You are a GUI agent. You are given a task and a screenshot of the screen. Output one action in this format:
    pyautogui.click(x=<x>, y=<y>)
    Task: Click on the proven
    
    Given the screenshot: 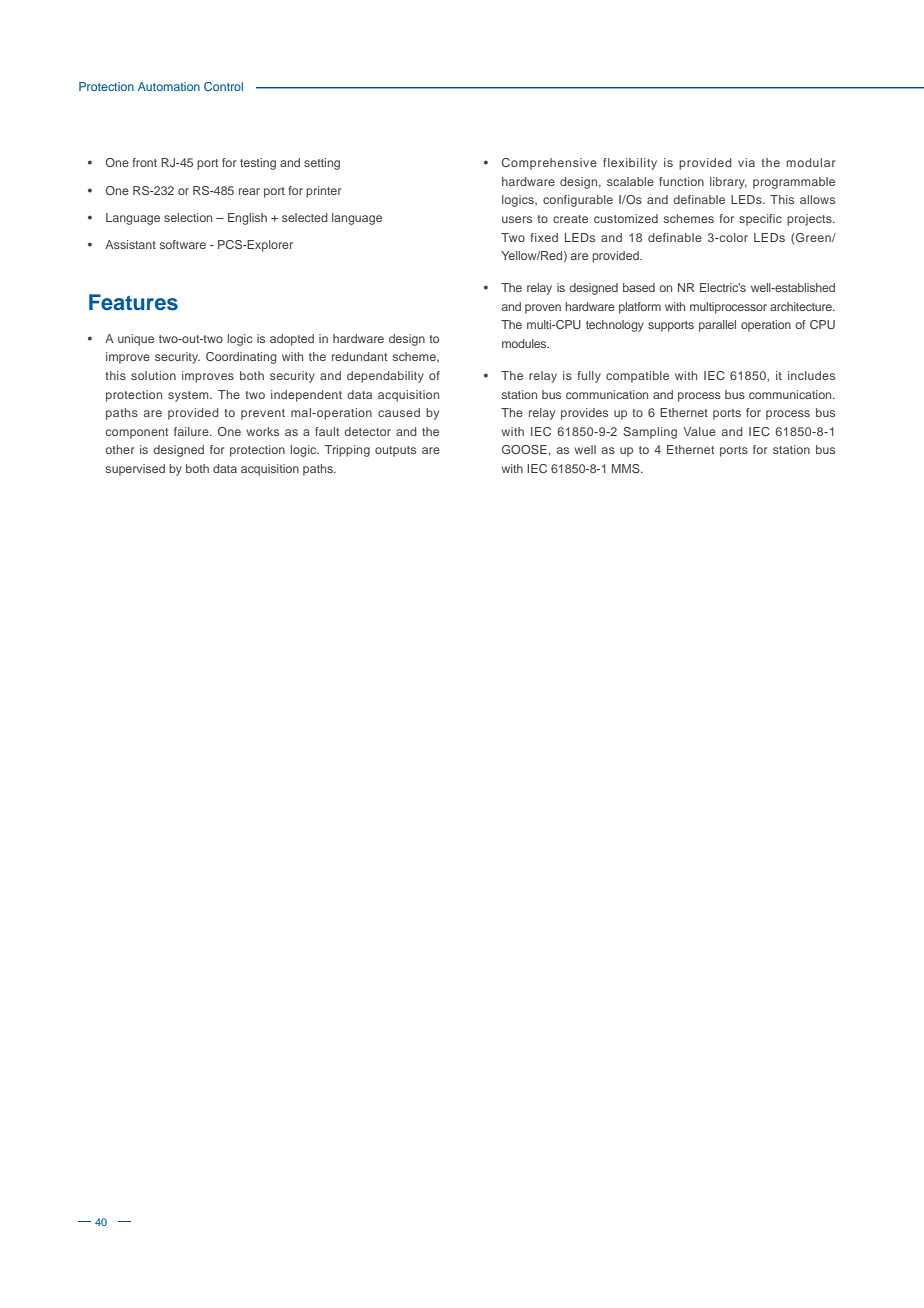 What is the action you would take?
    pyautogui.click(x=543, y=309)
